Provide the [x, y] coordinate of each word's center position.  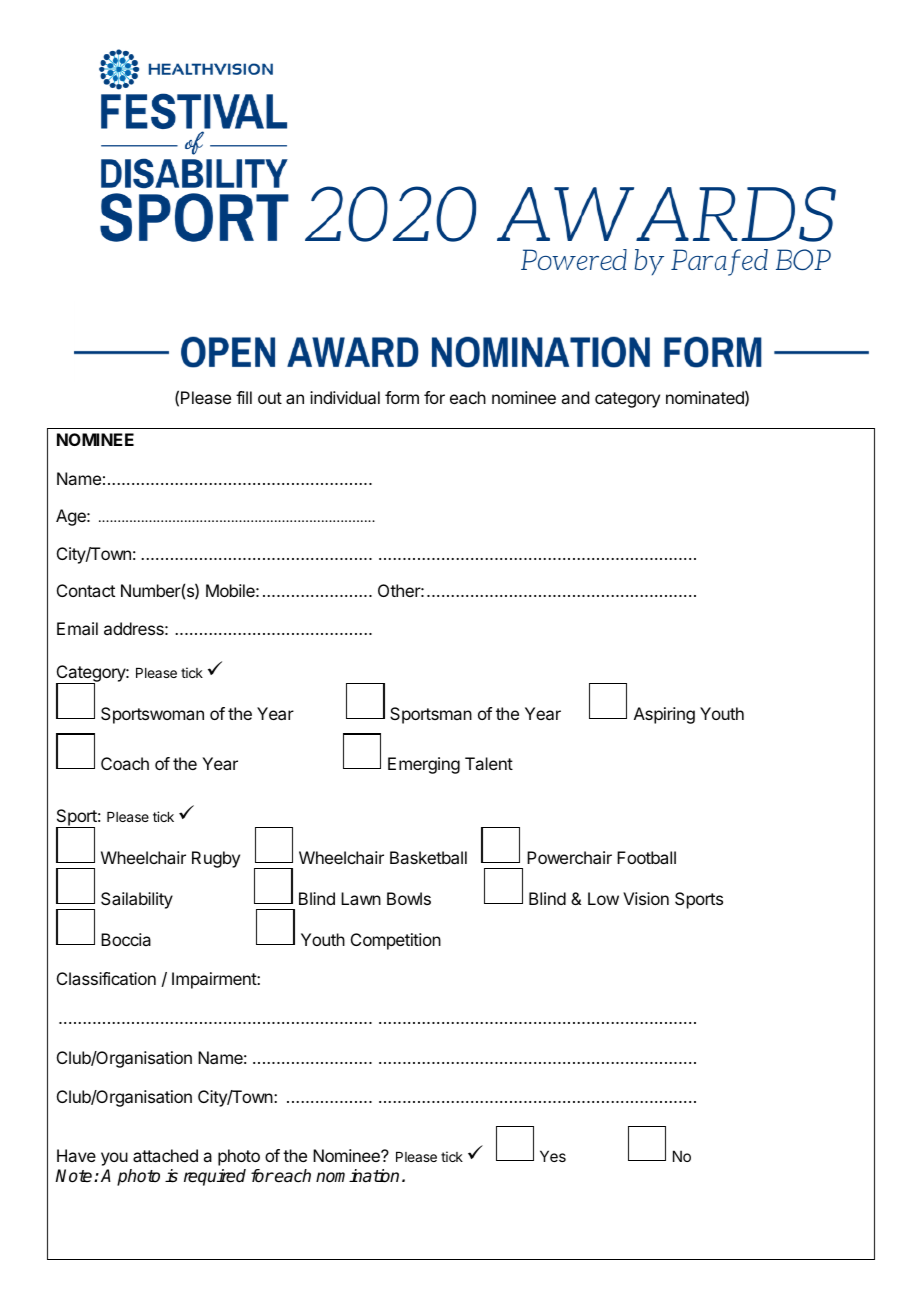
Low [603, 898]
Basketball [428, 857]
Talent [489, 763]
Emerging [424, 765]
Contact [86, 590]
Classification [106, 978]
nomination [357, 1176]
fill [244, 397]
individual [345, 397]
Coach [125, 763]
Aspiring [664, 715]
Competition [396, 941]
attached [165, 1155]
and [575, 397]
